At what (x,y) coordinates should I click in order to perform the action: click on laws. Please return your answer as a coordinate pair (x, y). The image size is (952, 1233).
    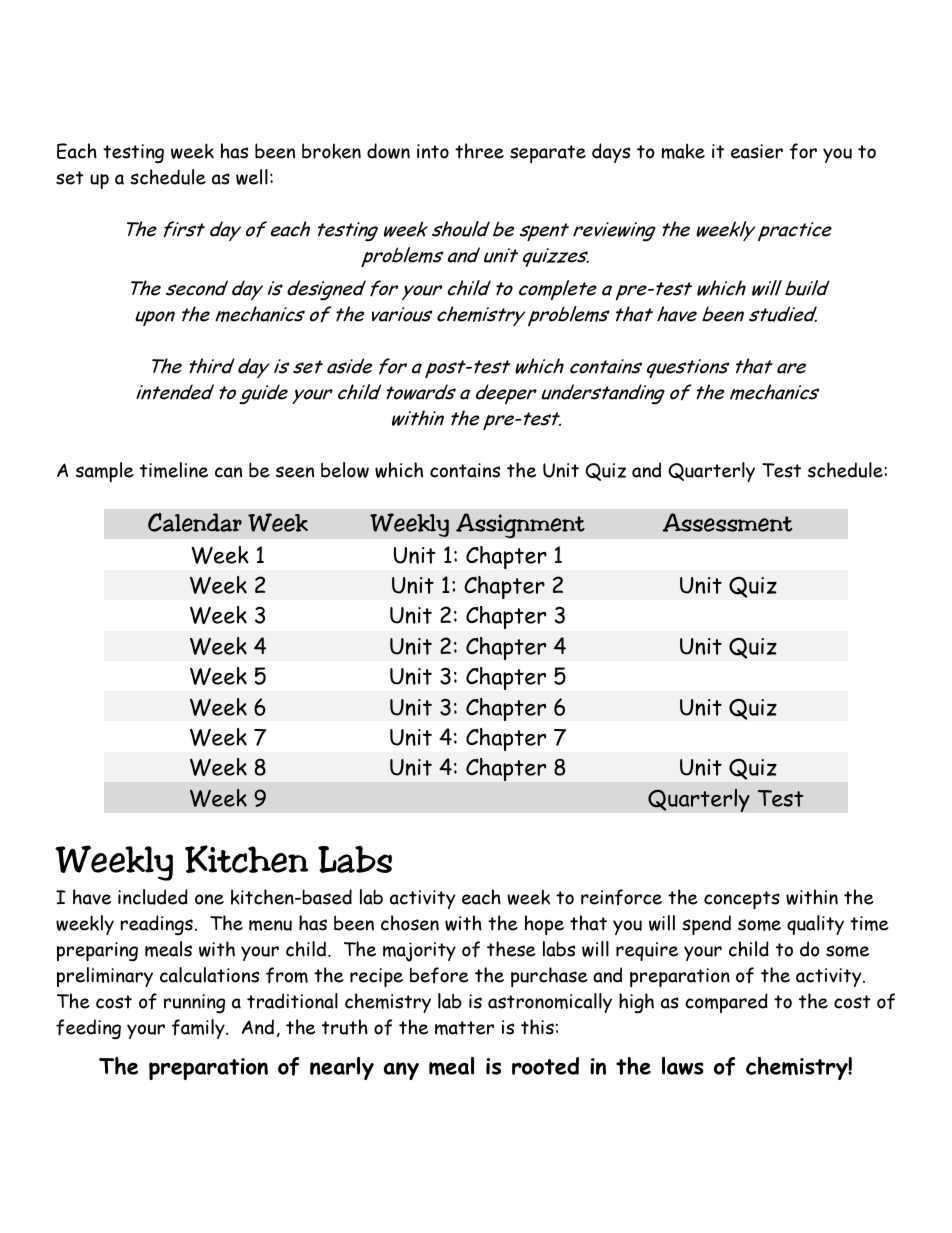
    Looking at the image, I should click on (683, 1066).
